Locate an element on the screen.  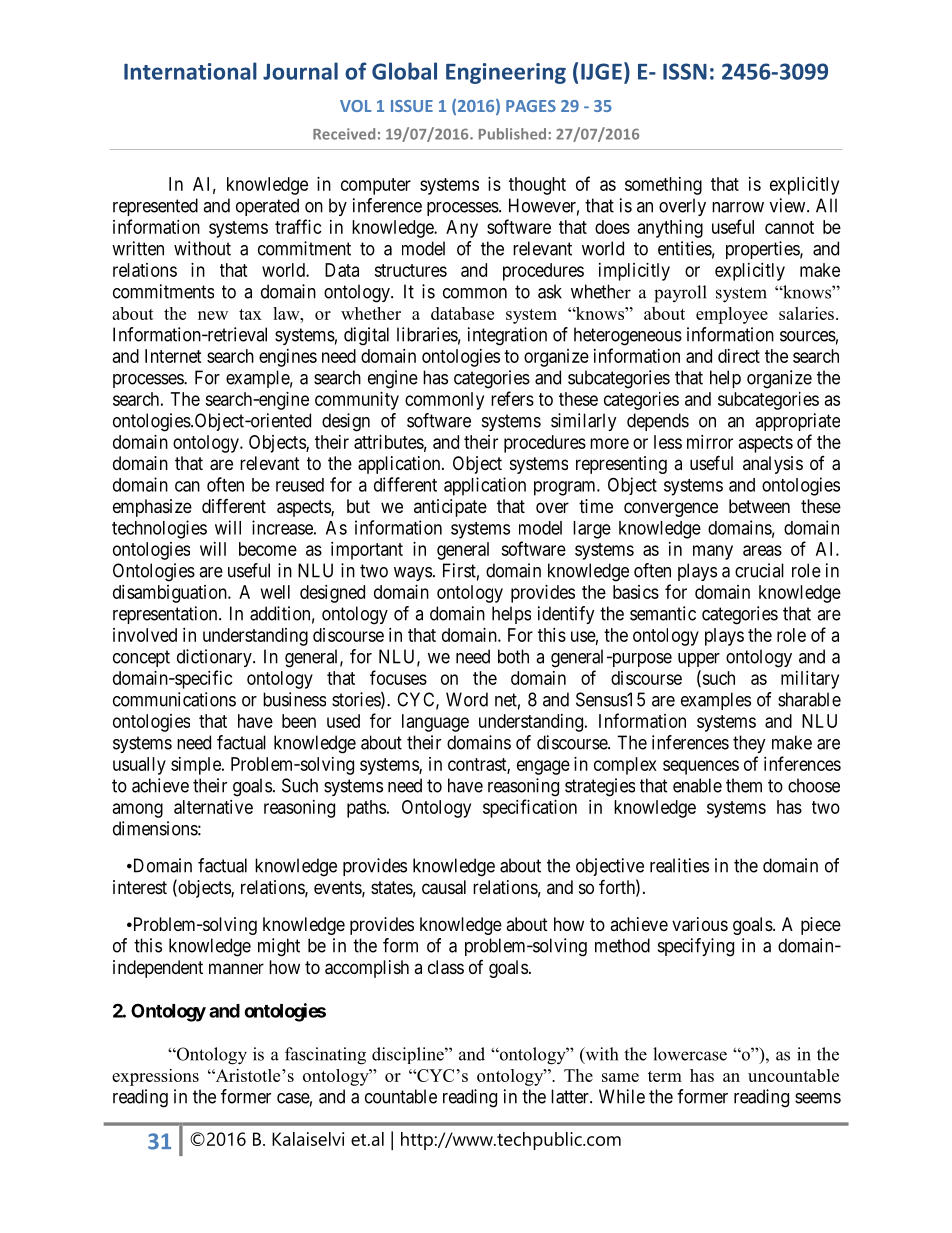
integration is located at coordinates (507, 336).
